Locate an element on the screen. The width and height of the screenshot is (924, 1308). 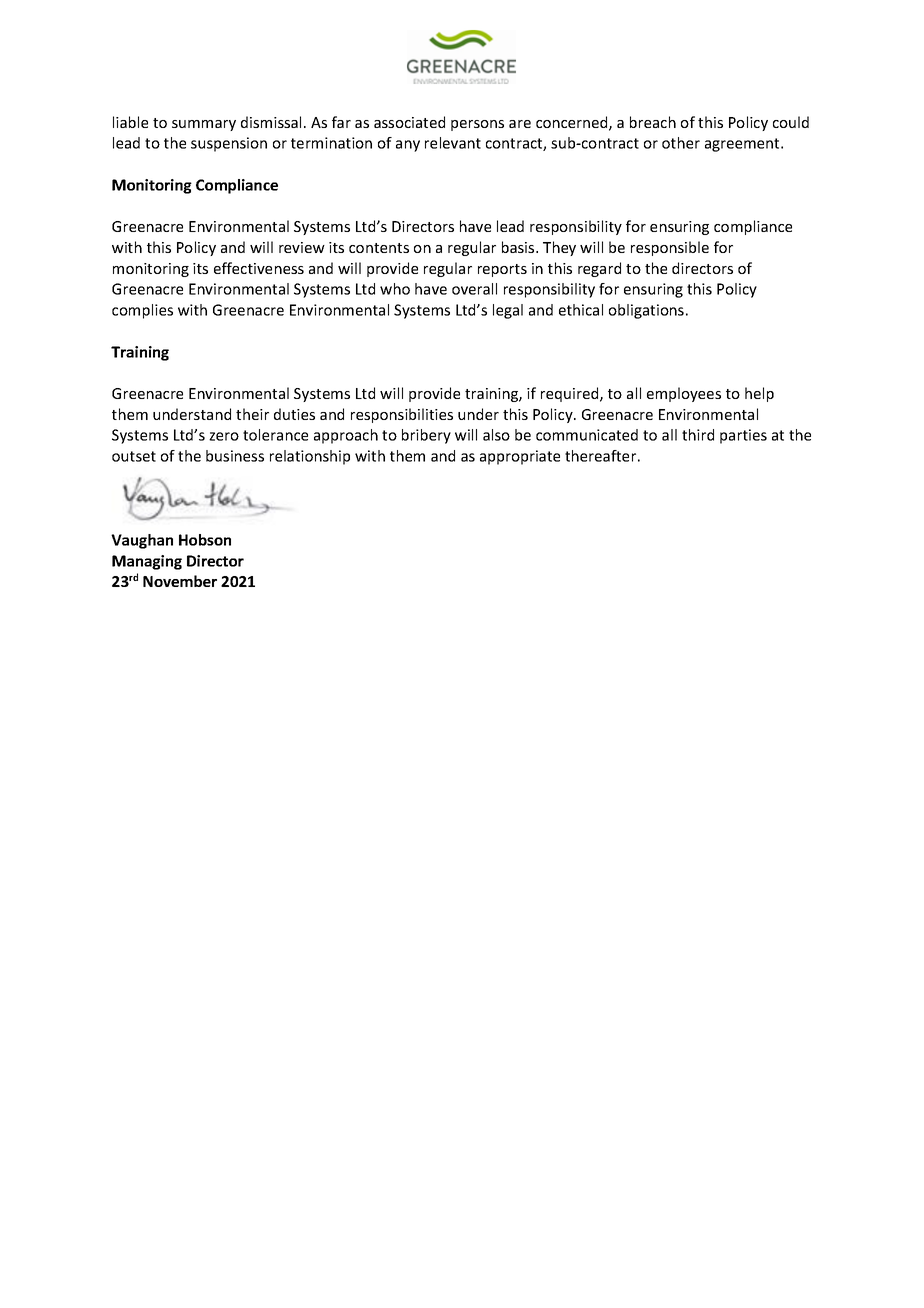
November is located at coordinates (180, 581).
